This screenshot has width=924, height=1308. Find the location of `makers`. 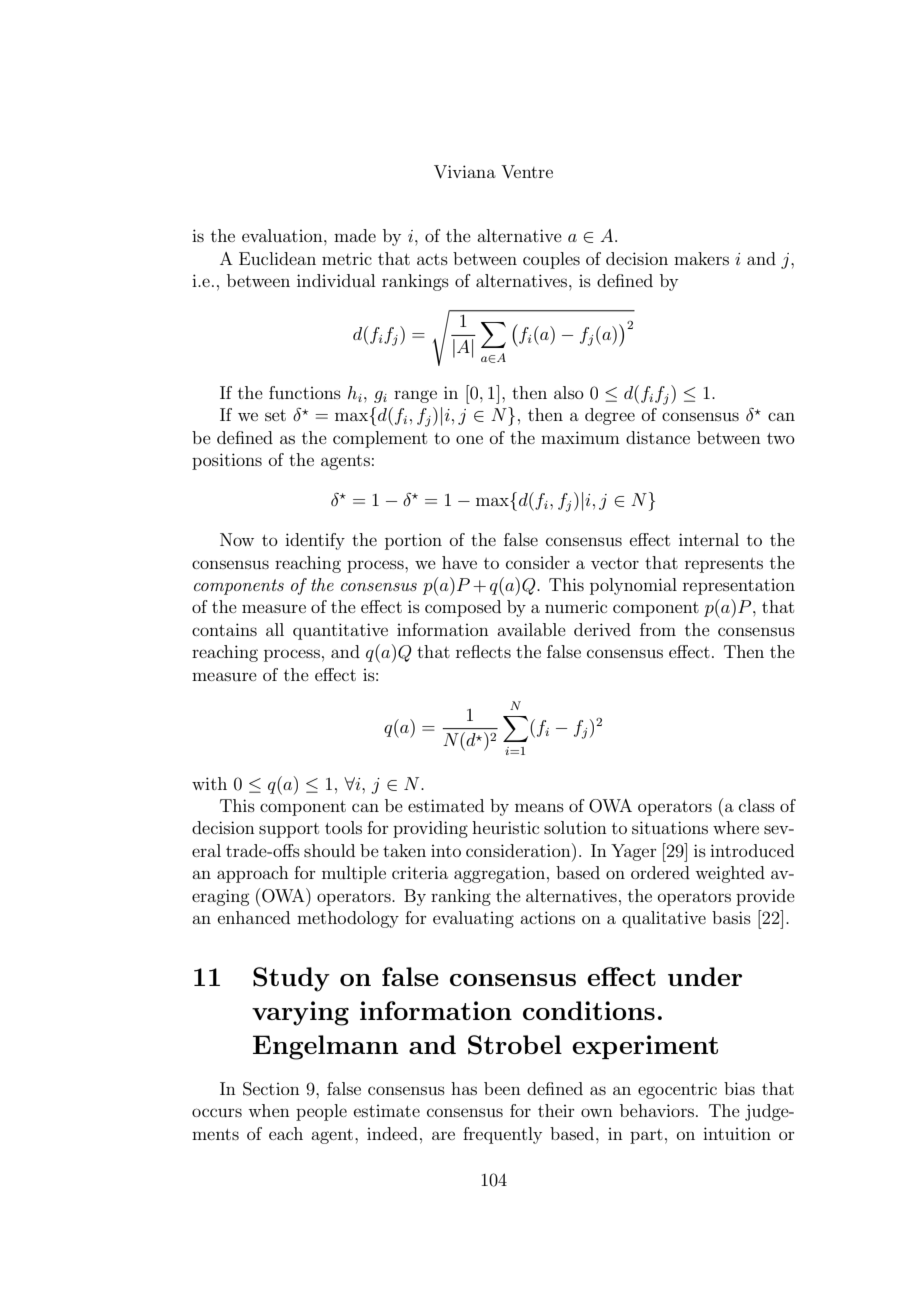

makers is located at coordinates (701, 258).
